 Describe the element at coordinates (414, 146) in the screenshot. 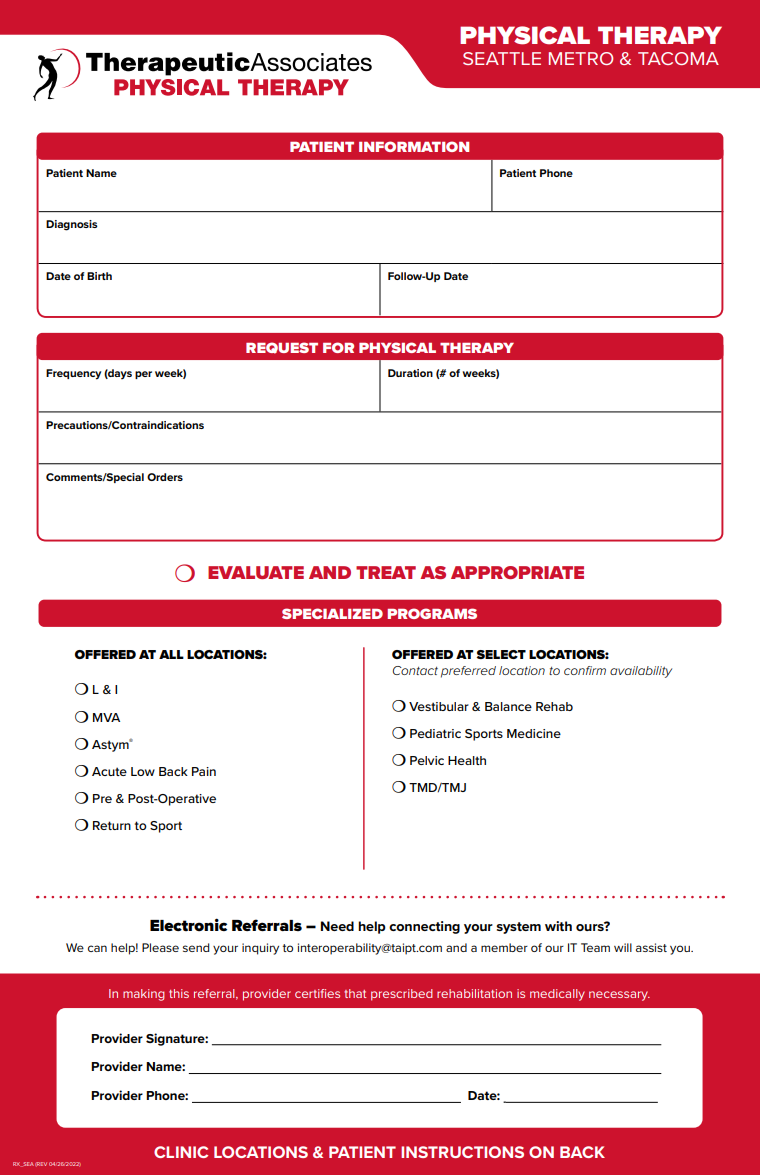

I see `INFORMATION` at that location.
